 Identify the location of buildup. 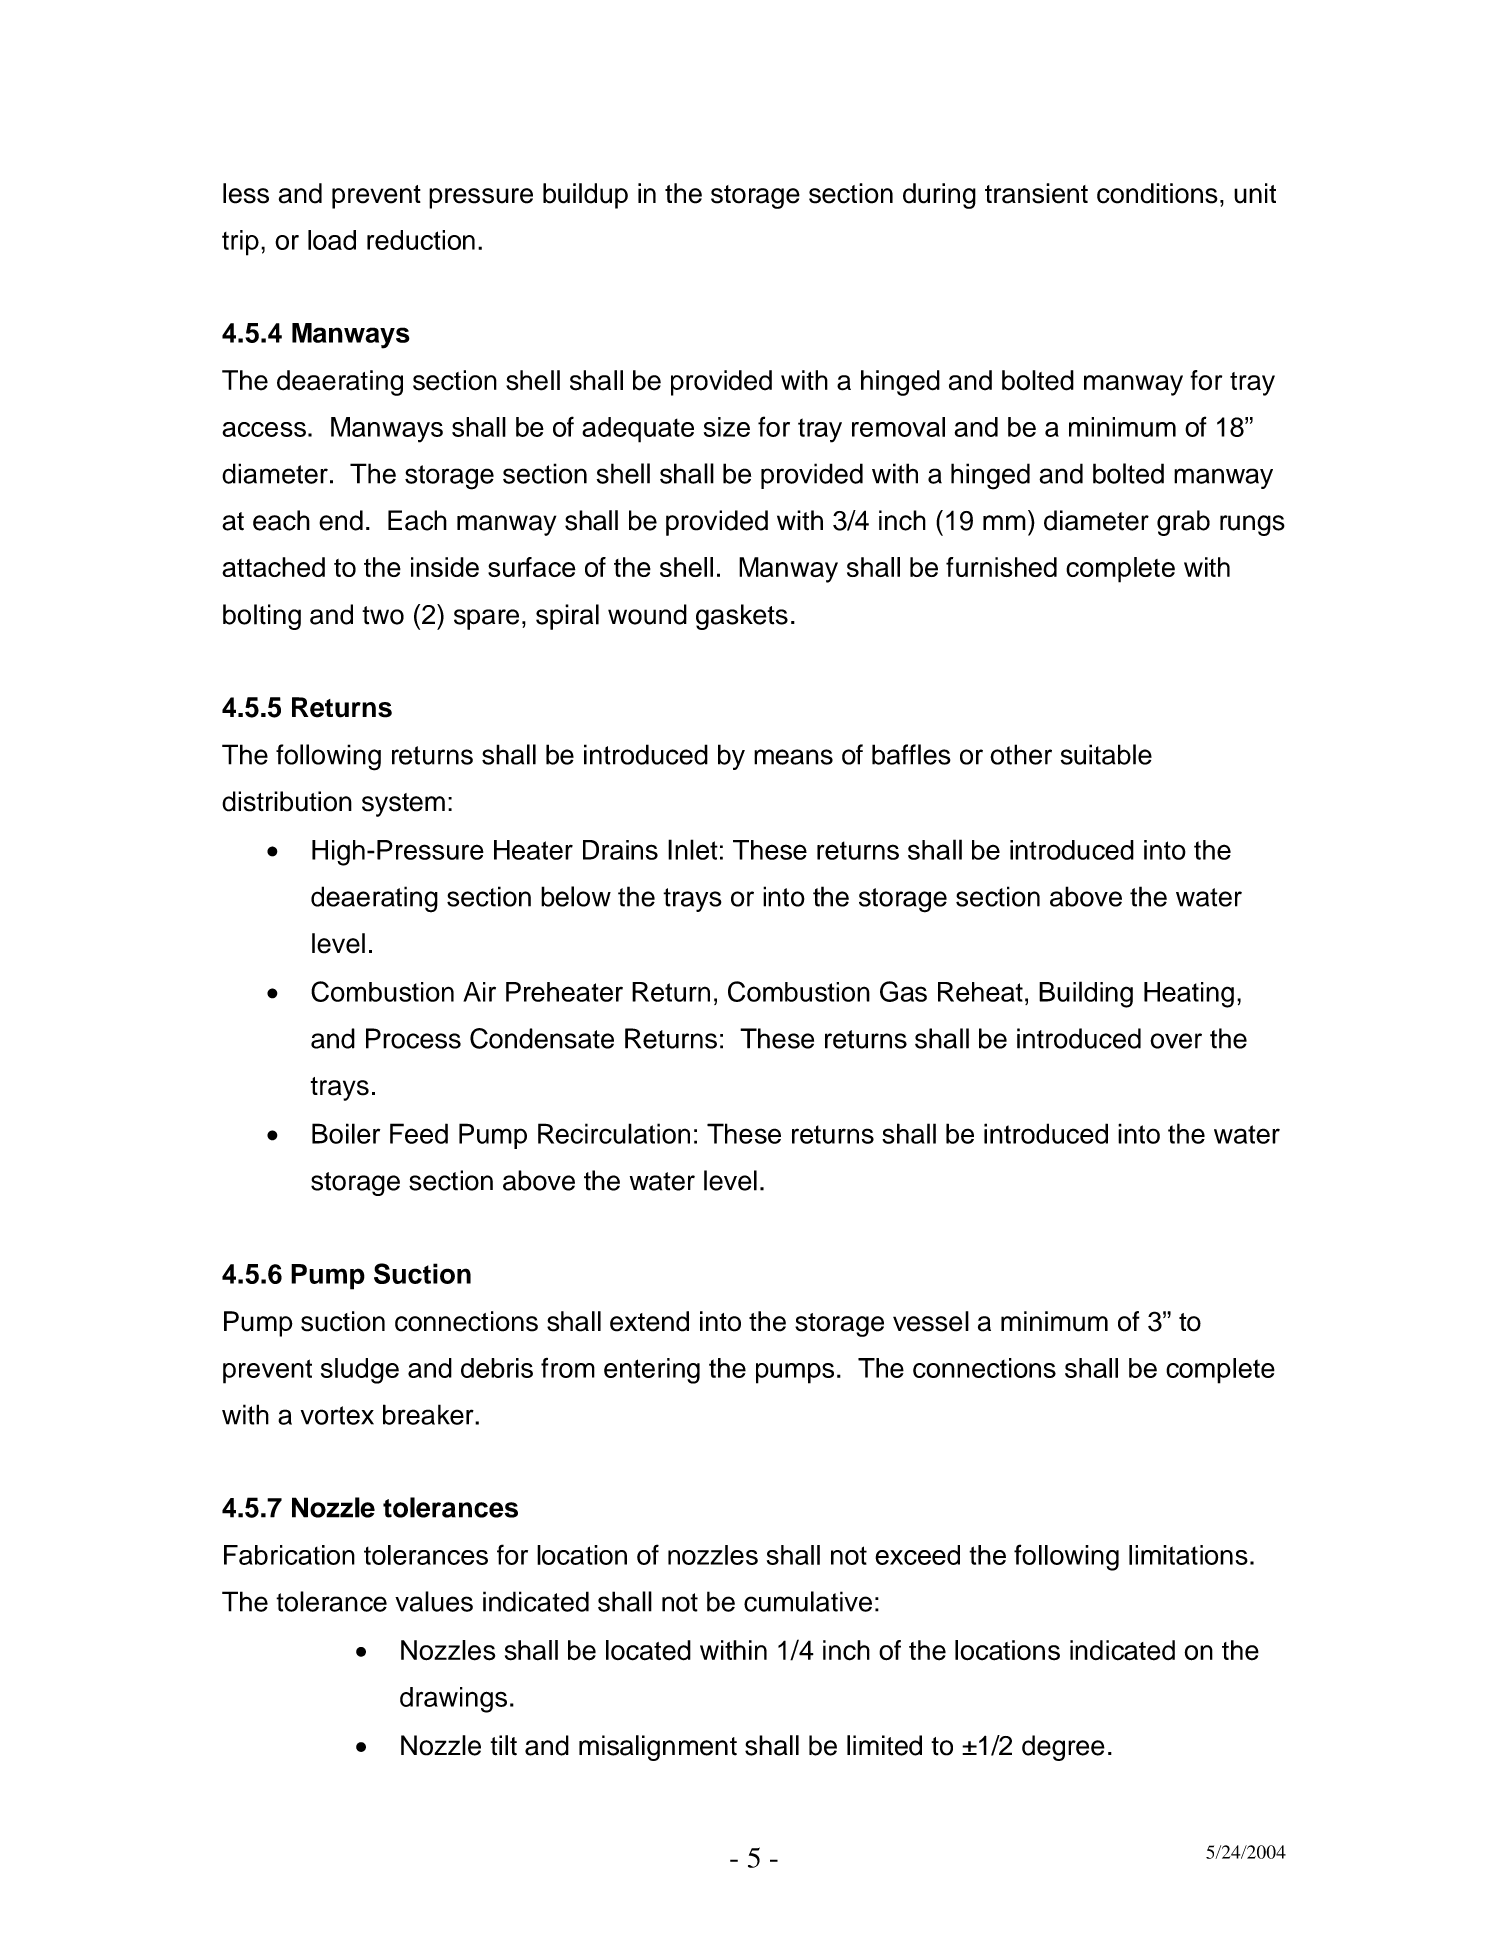
(585, 196).
